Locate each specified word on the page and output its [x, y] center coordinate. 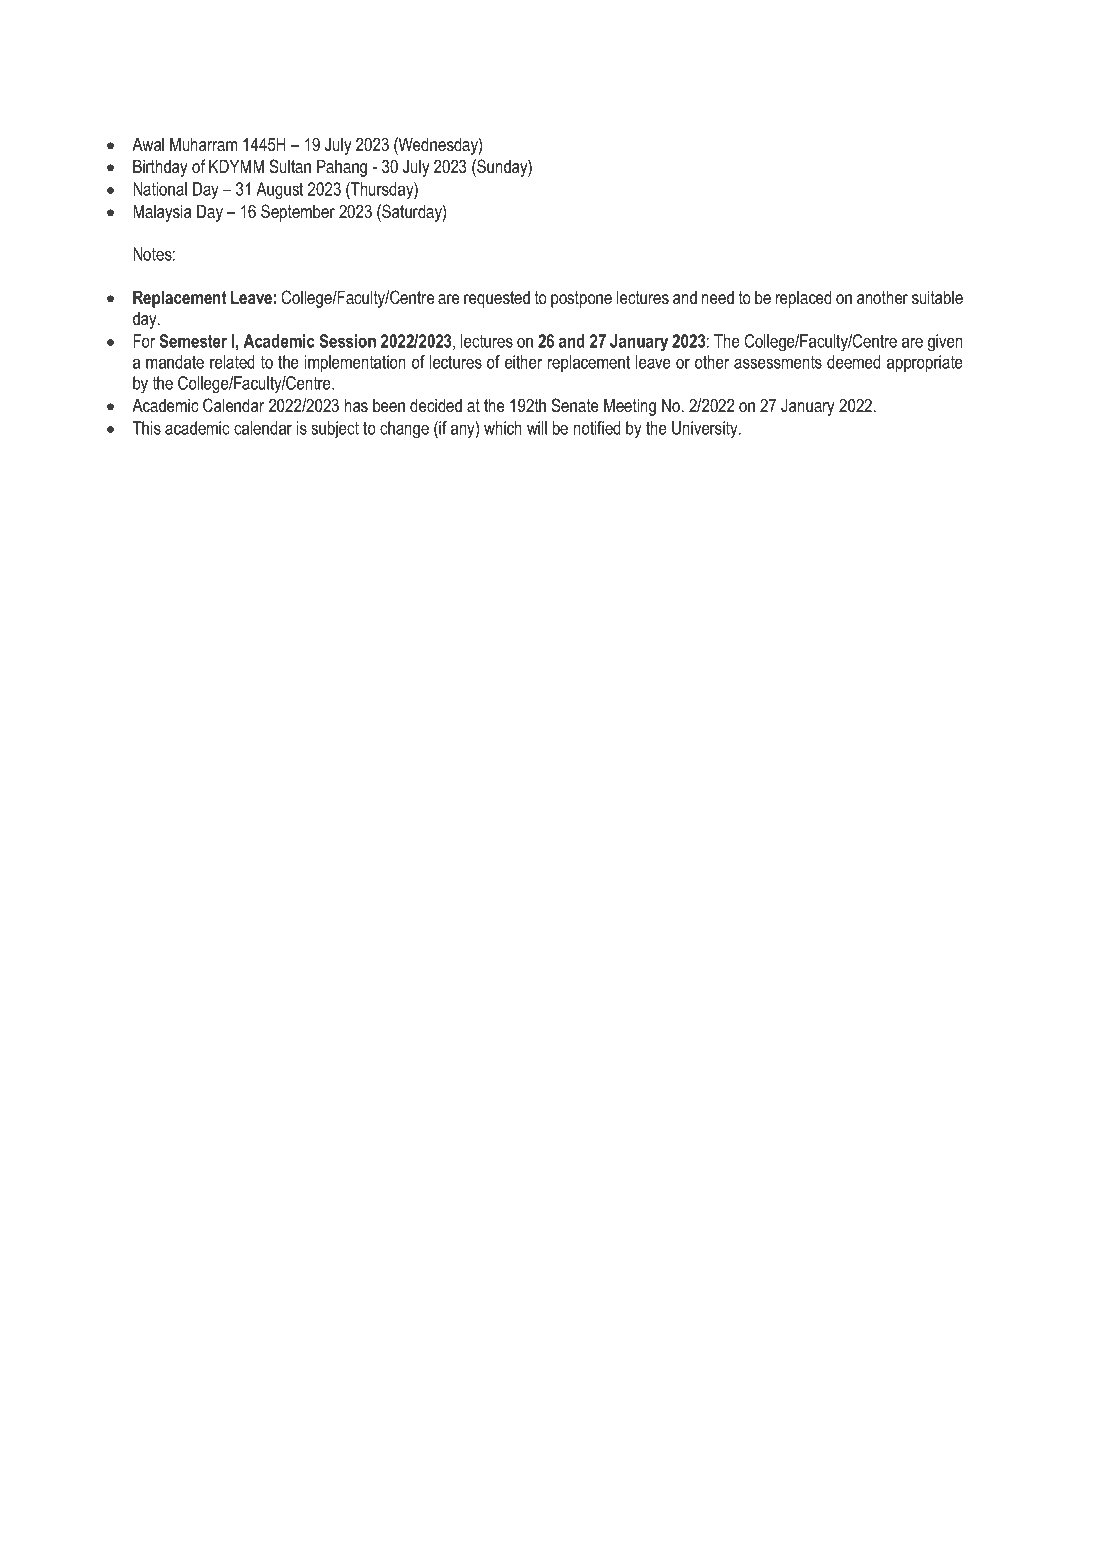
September [298, 213]
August [279, 191]
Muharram [203, 144]
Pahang [342, 168]
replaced [804, 299]
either [523, 362]
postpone [581, 299]
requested [497, 299]
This [147, 428]
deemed [854, 362]
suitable [937, 297]
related [232, 362]
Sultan [290, 166]
